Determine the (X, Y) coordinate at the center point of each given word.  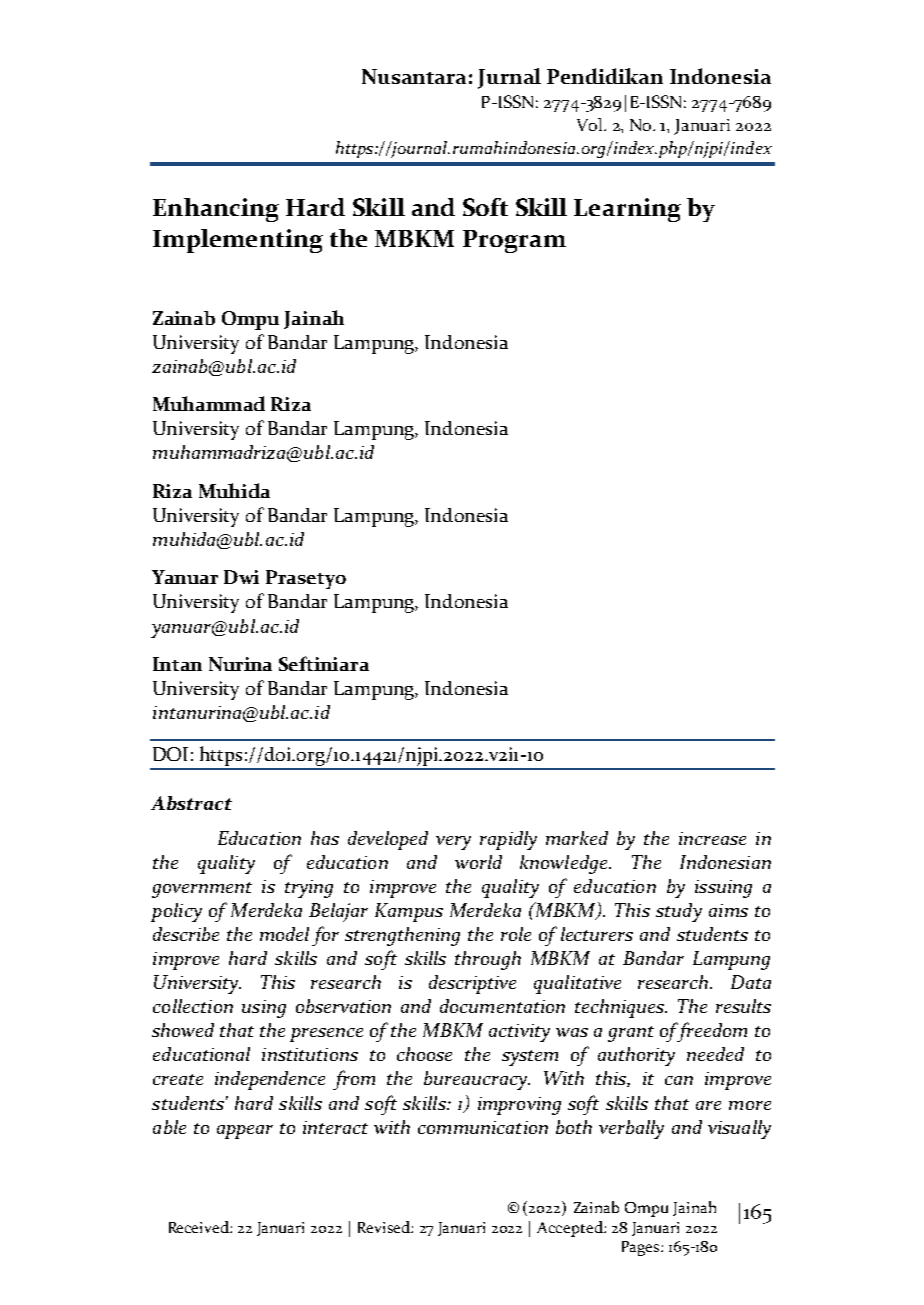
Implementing (238, 241)
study (679, 912)
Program (514, 241)
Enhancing (216, 210)
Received (200, 1227)
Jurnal (509, 78)
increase (712, 838)
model (284, 934)
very (453, 843)
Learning (627, 210)
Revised (385, 1227)
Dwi (241, 577)
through (488, 960)
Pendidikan (605, 76)
